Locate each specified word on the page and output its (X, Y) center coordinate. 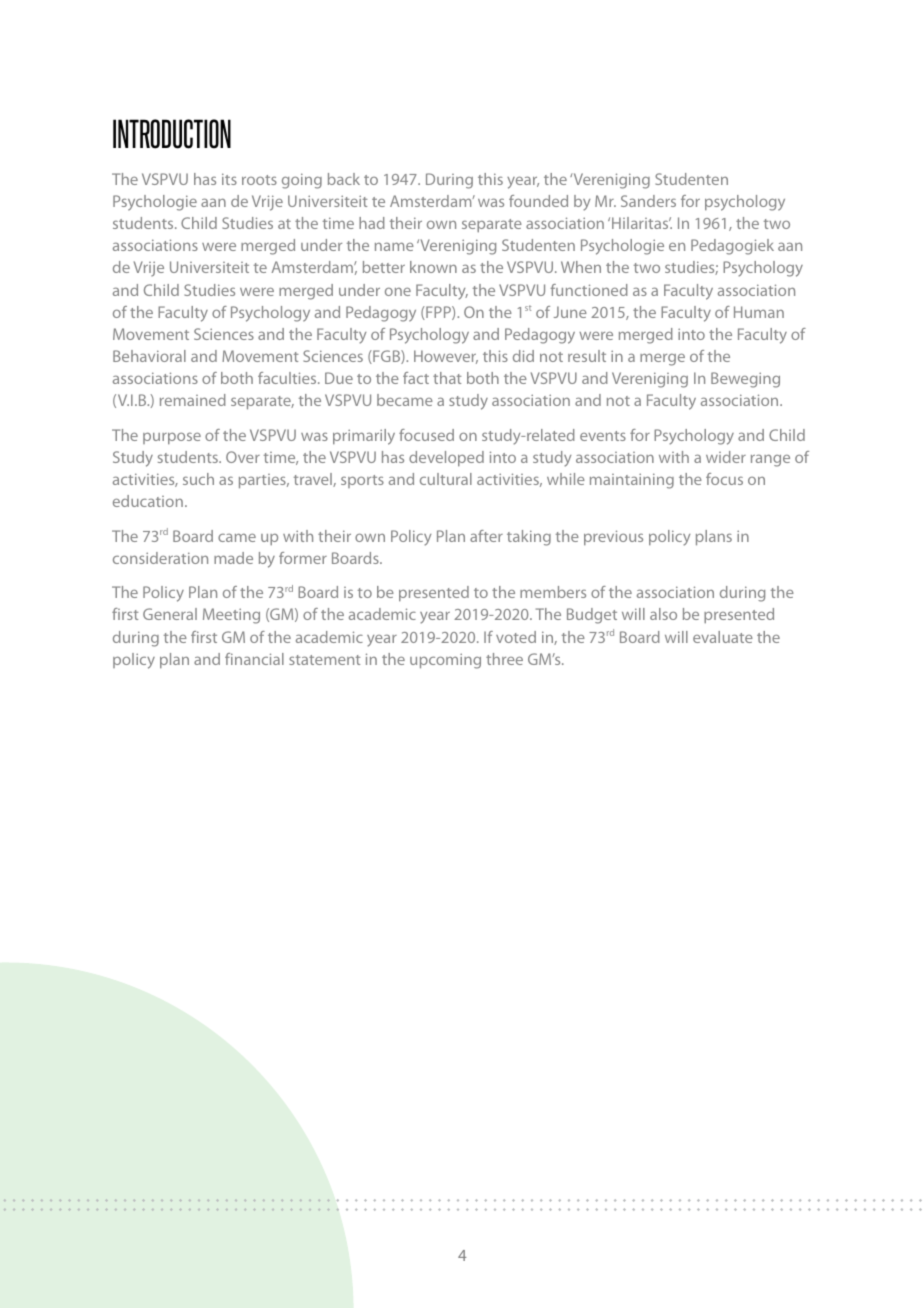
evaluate (723, 637)
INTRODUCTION (172, 134)
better (384, 267)
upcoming (445, 661)
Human (759, 312)
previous (613, 537)
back (344, 179)
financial (254, 659)
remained (193, 400)
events (603, 436)
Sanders (648, 201)
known (433, 267)
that (447, 378)
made (233, 558)
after (486, 536)
